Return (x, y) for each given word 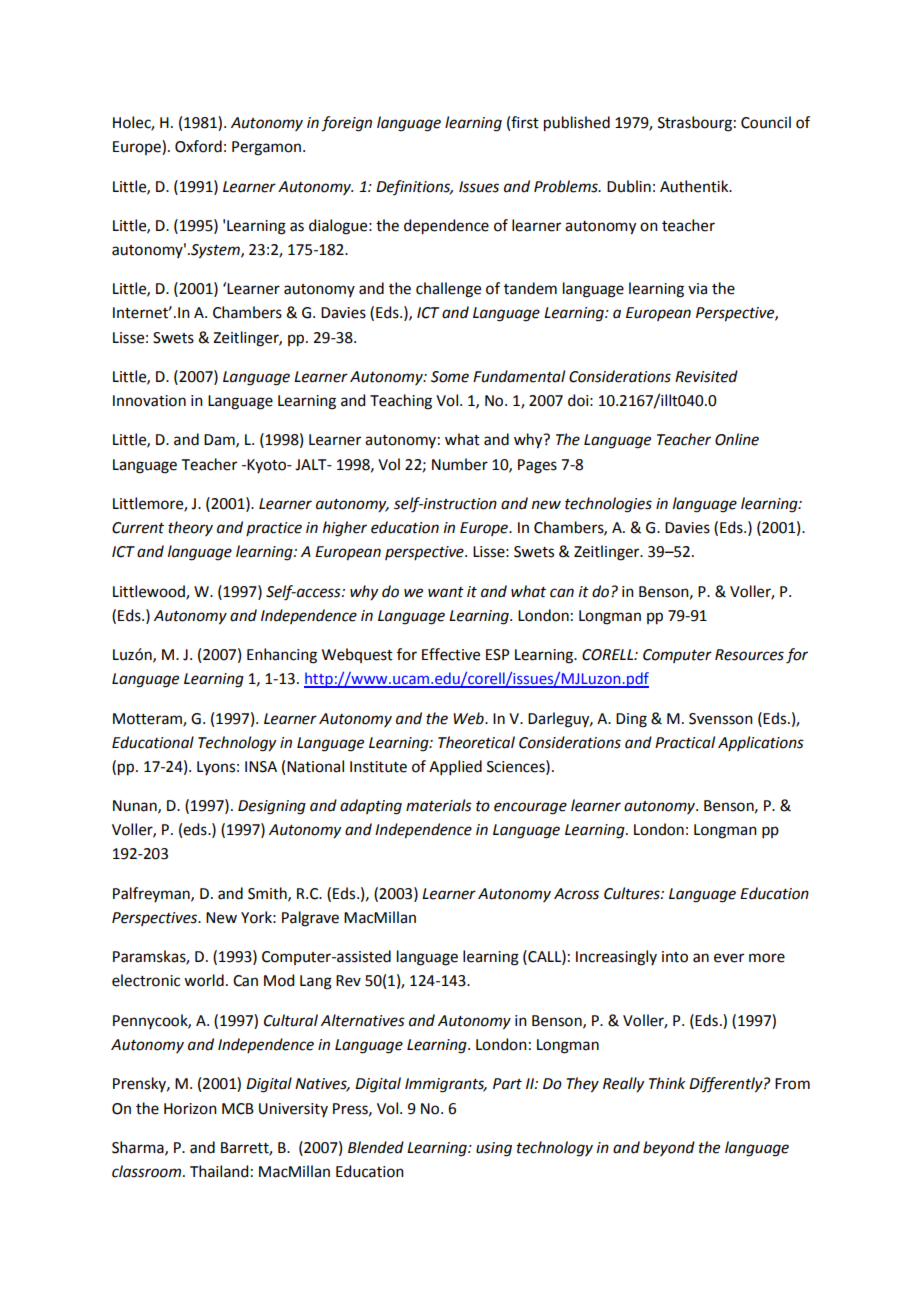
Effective (451, 654)
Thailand (219, 1171)
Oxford (198, 146)
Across (576, 894)
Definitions (414, 187)
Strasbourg (695, 124)
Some (450, 377)
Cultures (633, 893)
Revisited (706, 376)
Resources (749, 655)
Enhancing (282, 656)
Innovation (149, 401)
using (494, 1149)
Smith (268, 894)
